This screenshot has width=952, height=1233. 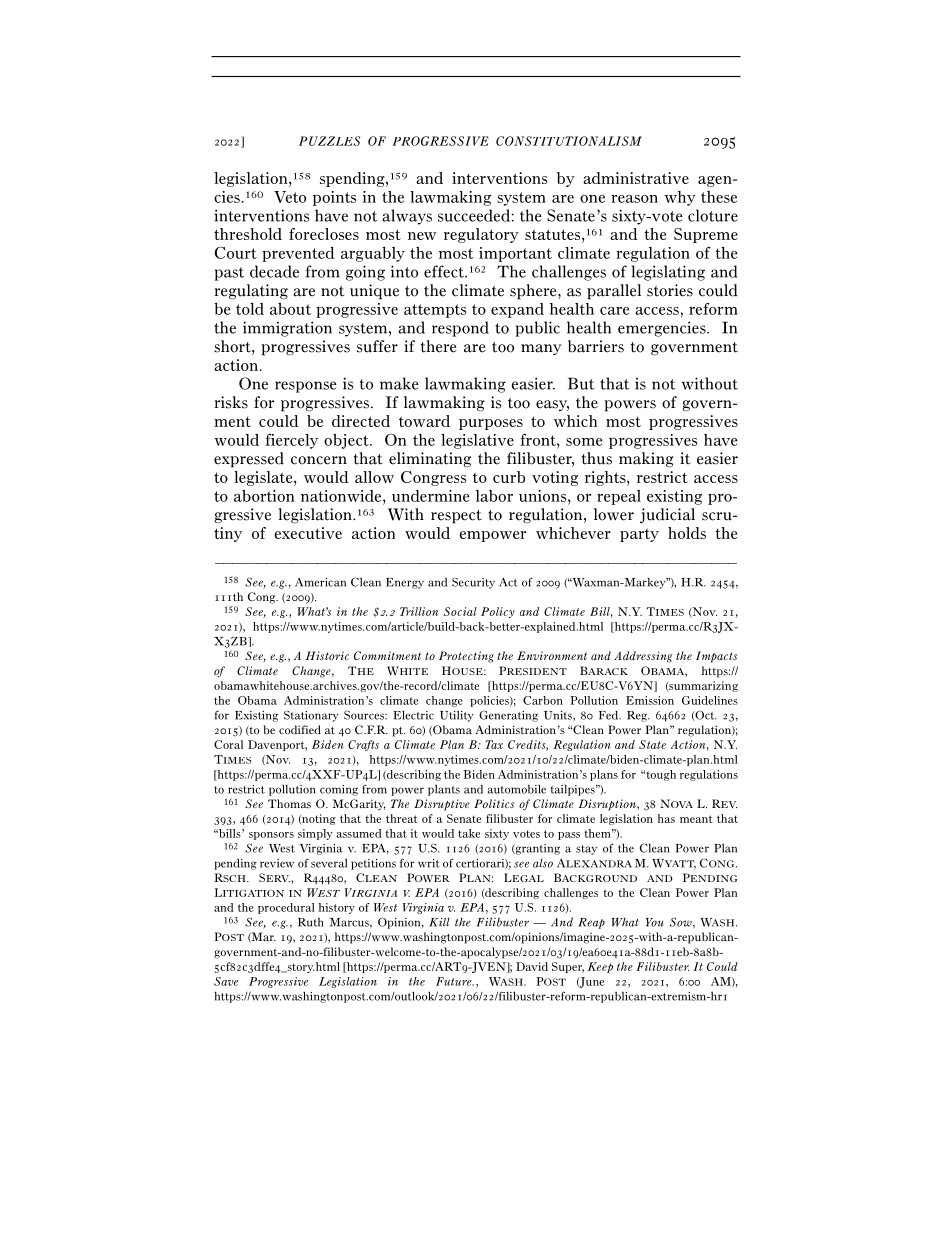 I want to click on Ruth, so click(x=310, y=922).
